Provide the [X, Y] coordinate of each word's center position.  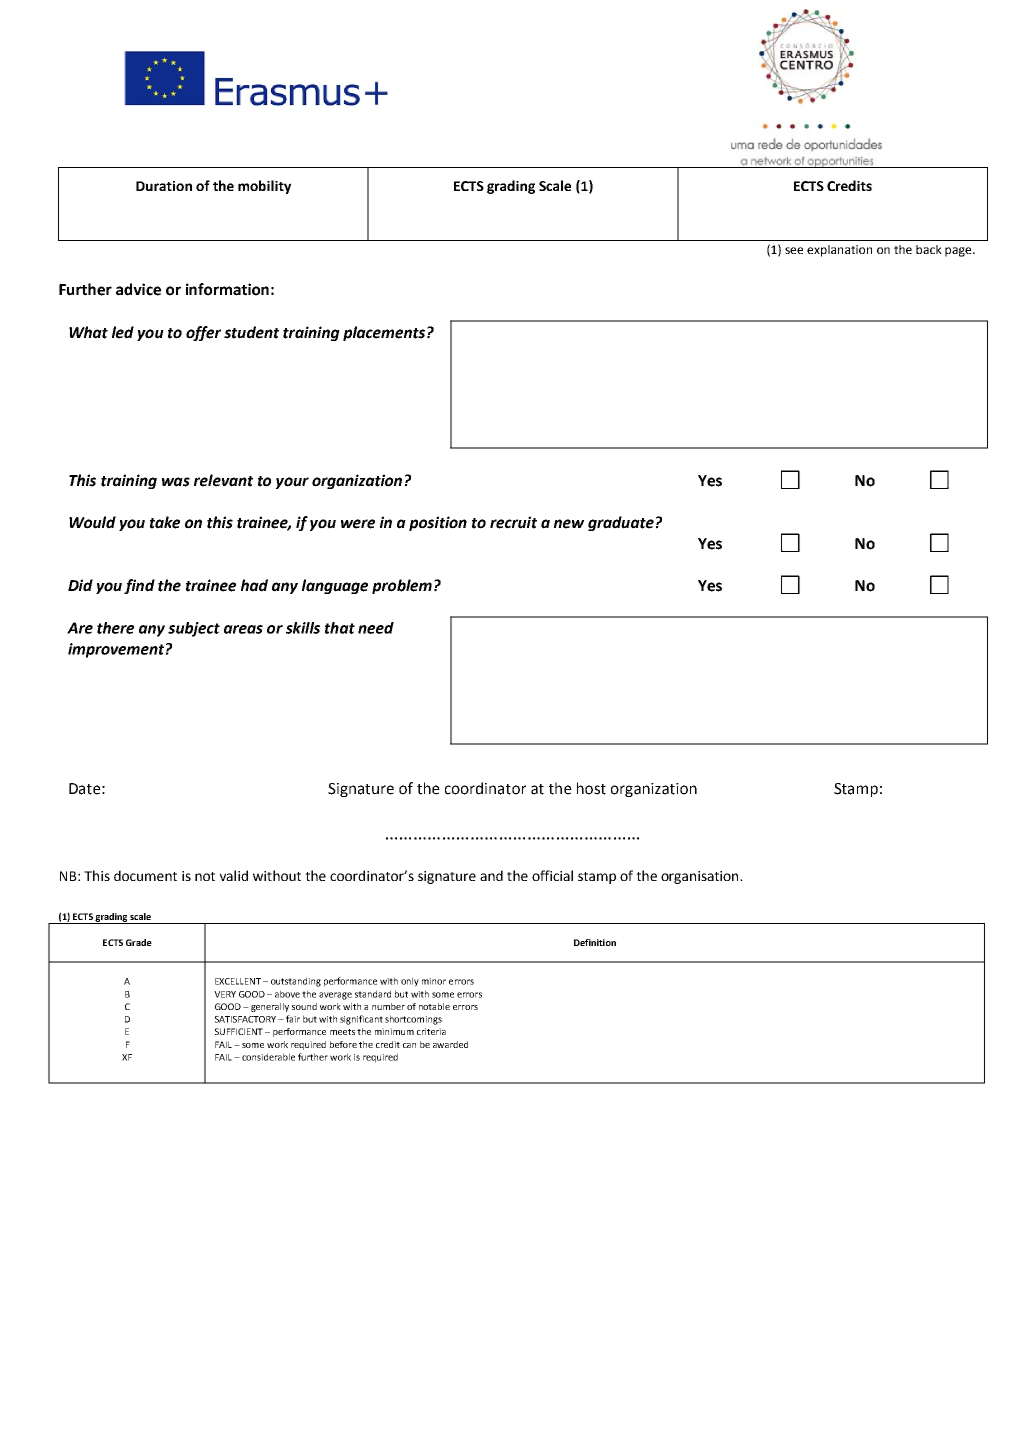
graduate [621, 523]
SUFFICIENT [239, 1031]
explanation [839, 251]
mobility [264, 187]
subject [194, 629]
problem [402, 586]
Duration [164, 186]
